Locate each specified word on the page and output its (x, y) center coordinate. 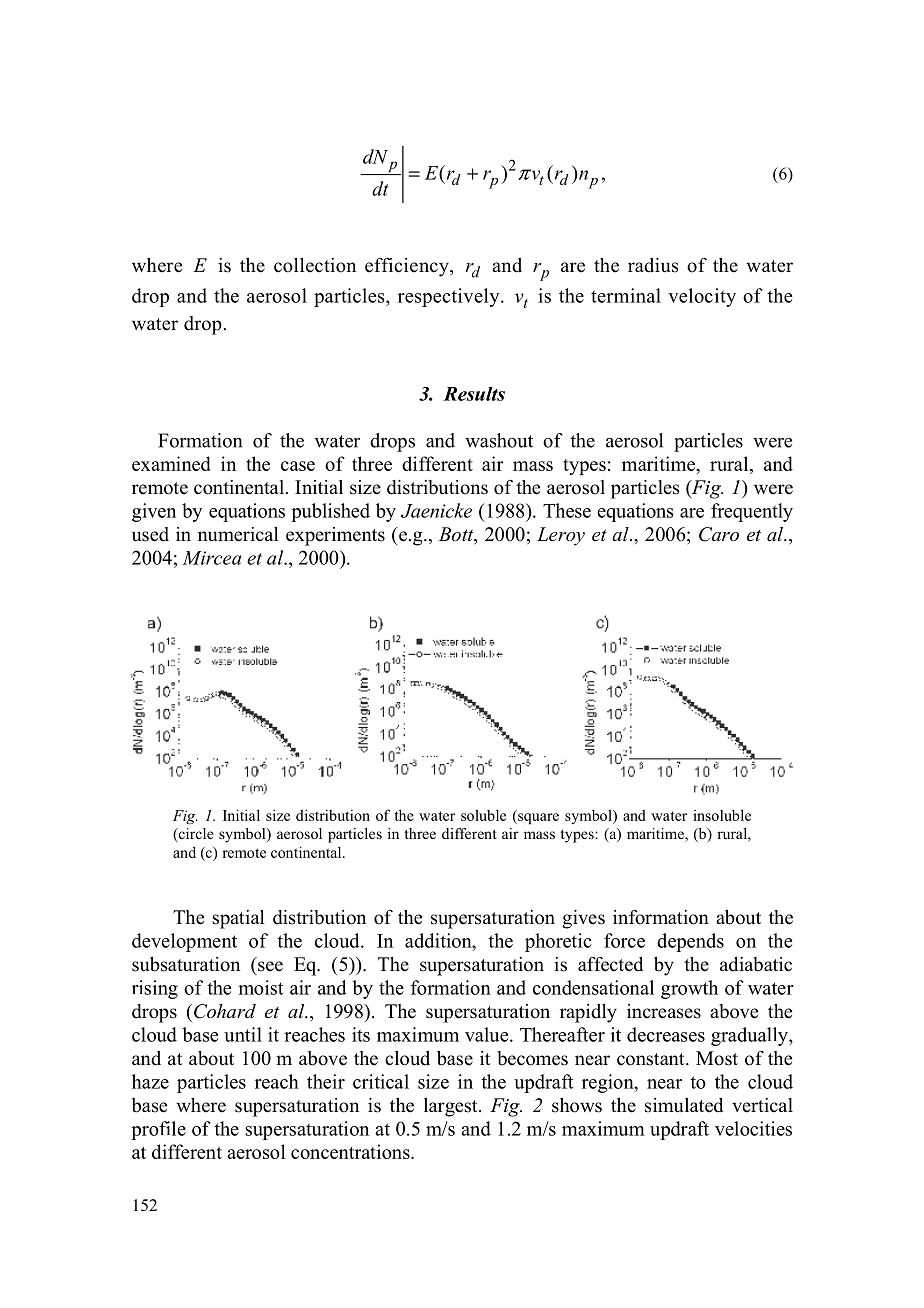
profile (158, 1130)
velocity (702, 297)
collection (315, 265)
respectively (450, 297)
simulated (684, 1105)
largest (452, 1107)
